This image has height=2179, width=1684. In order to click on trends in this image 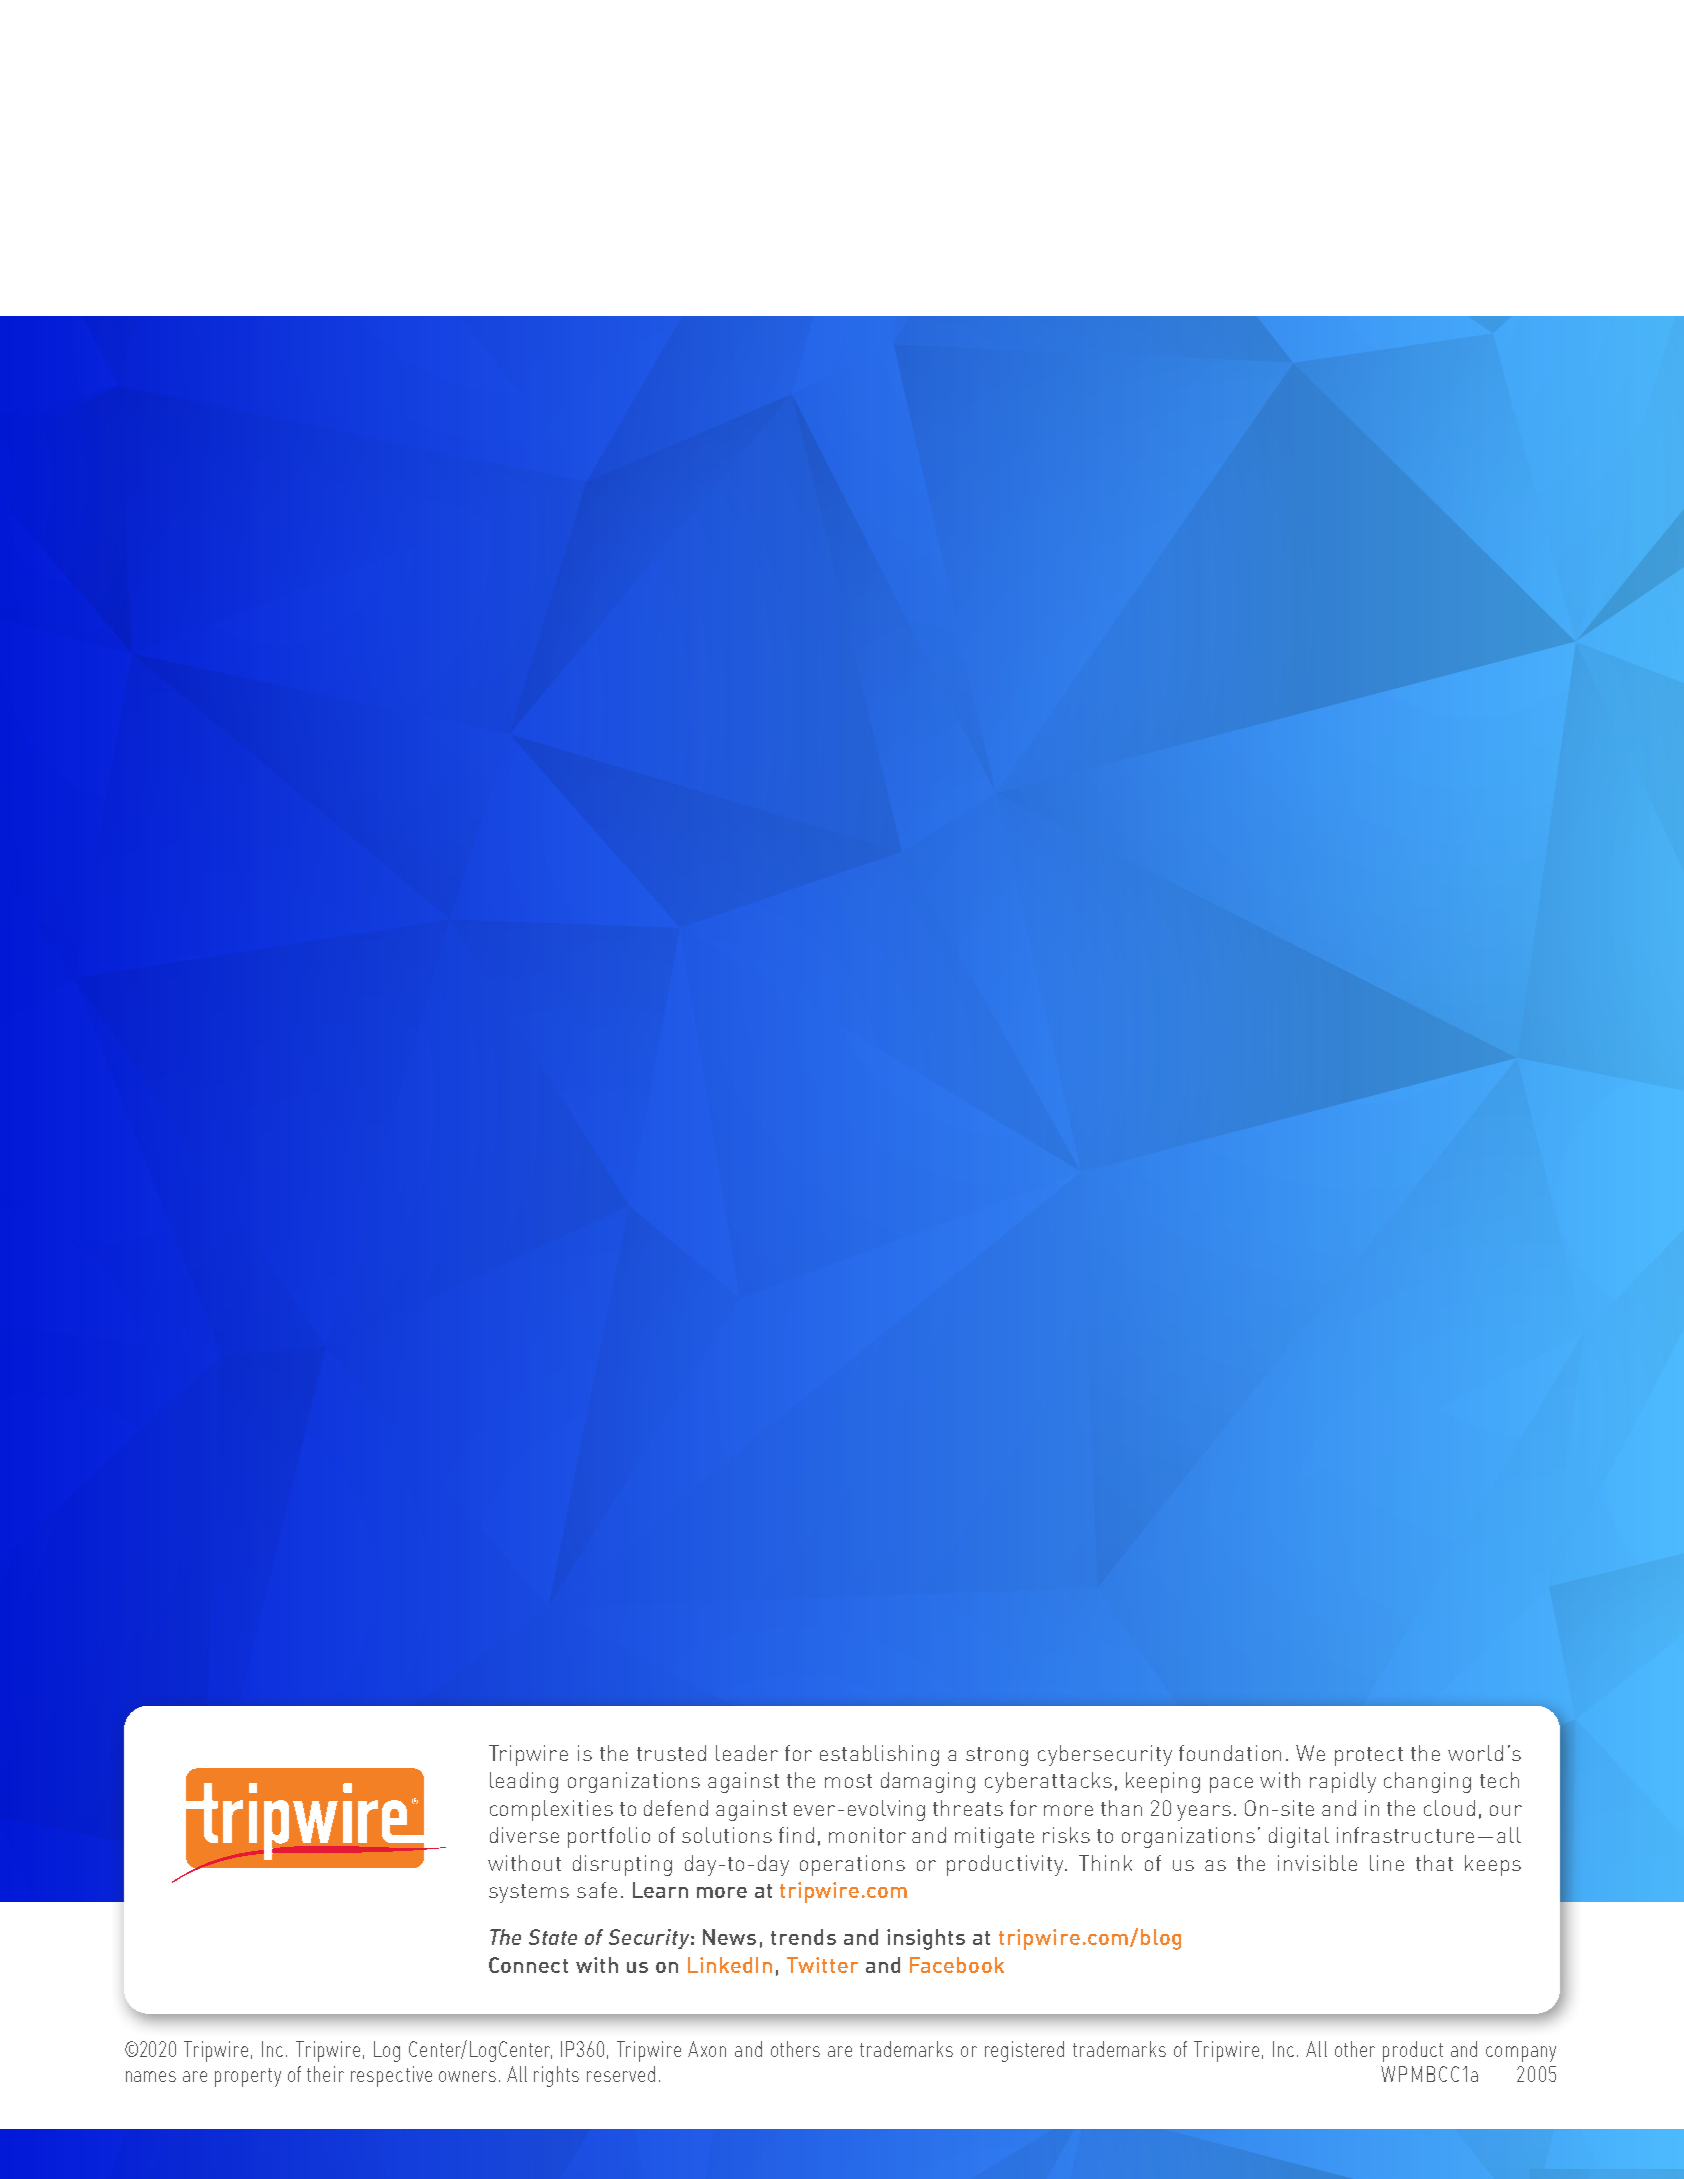, I will do `click(803, 1937)`.
